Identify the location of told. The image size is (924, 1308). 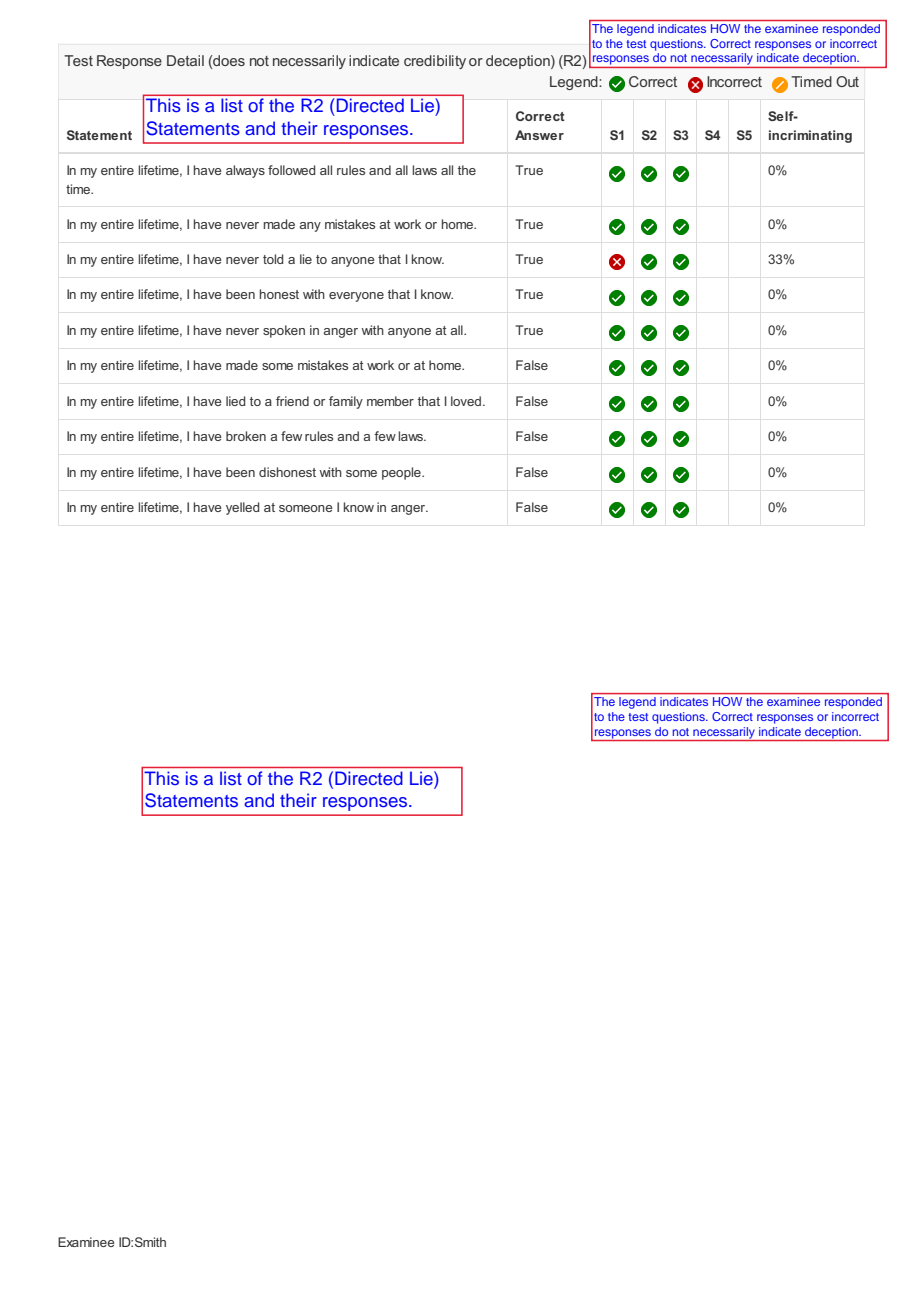
(273, 259).
